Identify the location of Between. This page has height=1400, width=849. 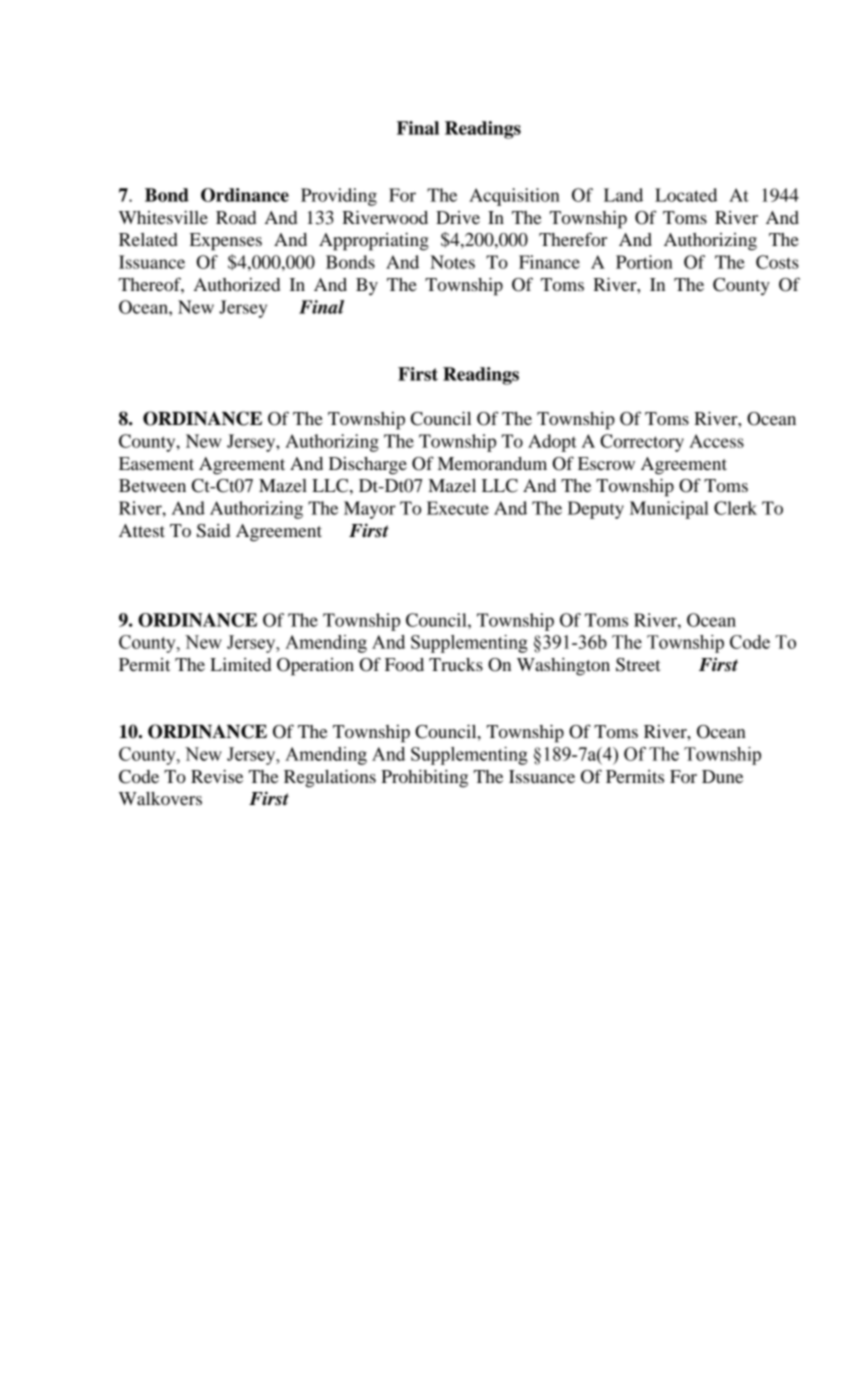
(152, 485).
